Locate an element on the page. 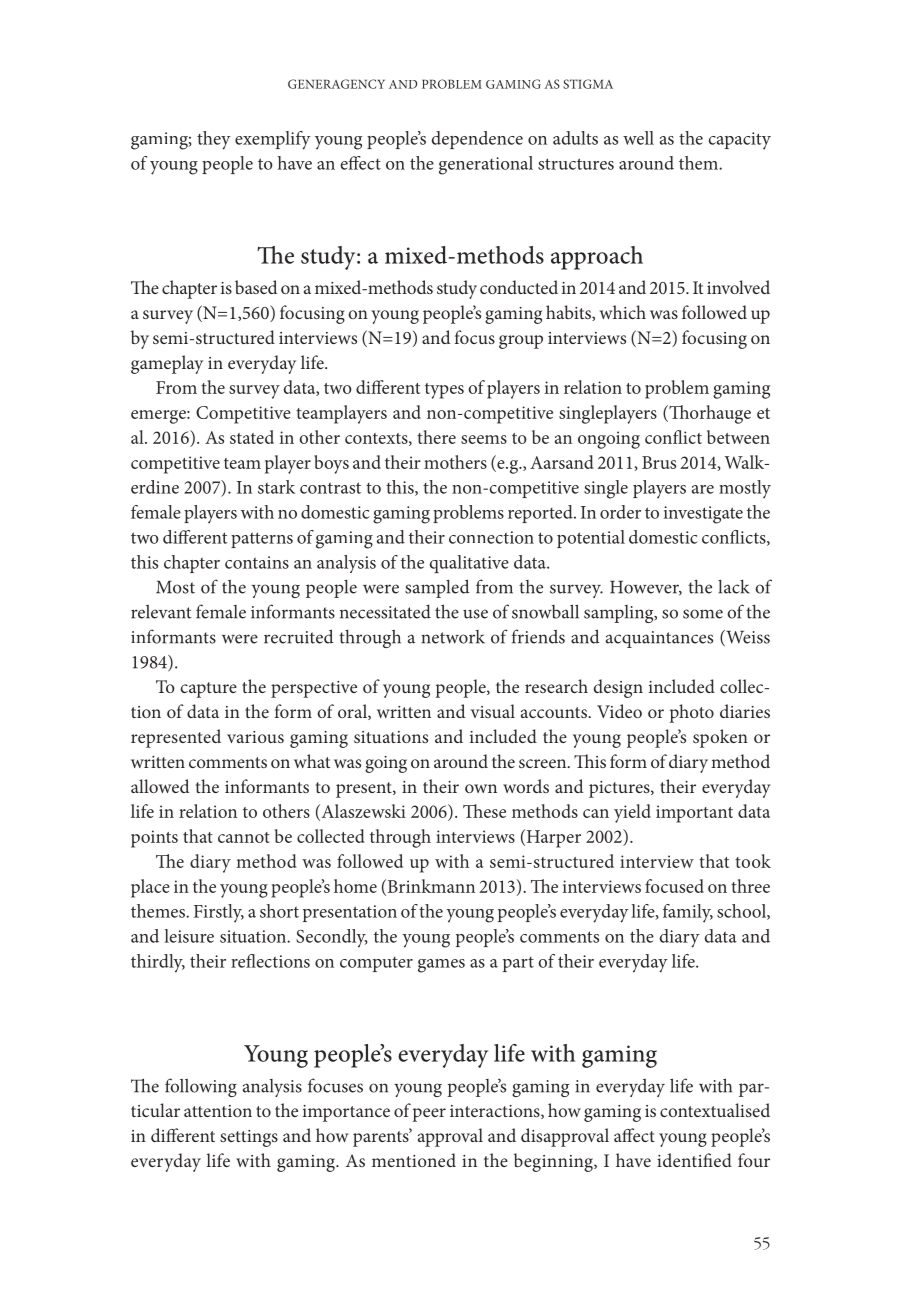 The width and height of the document is (897, 1316). settings is located at coordinates (249, 1138).
